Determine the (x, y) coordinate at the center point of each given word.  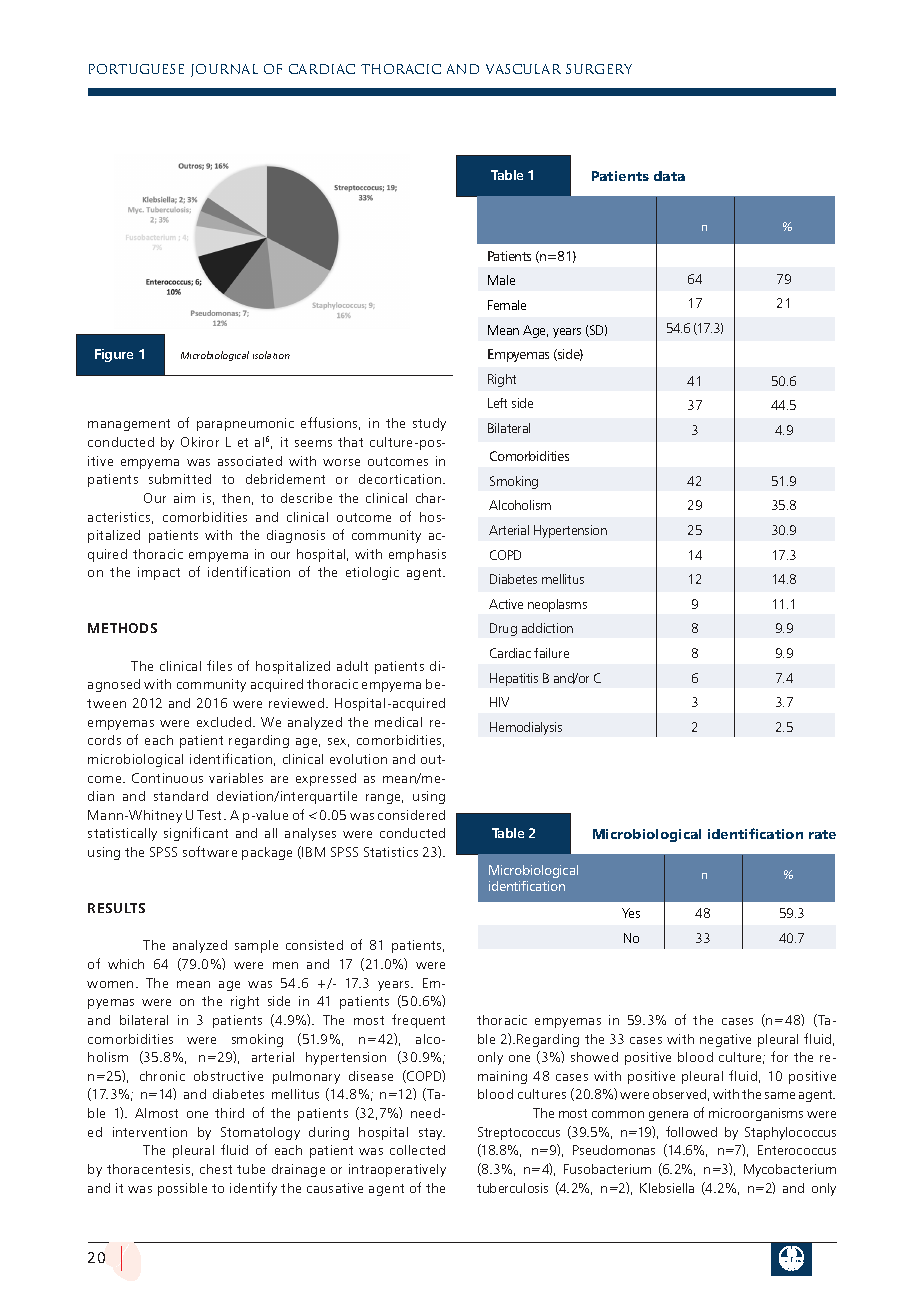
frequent (418, 1021)
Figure (114, 355)
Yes (631, 913)
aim (184, 498)
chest (216, 1169)
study (429, 424)
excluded (224, 722)
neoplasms (557, 605)
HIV (499, 702)
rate (822, 834)
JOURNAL (224, 70)
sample (256, 946)
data (669, 176)
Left (497, 403)
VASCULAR (523, 69)
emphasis (417, 555)
